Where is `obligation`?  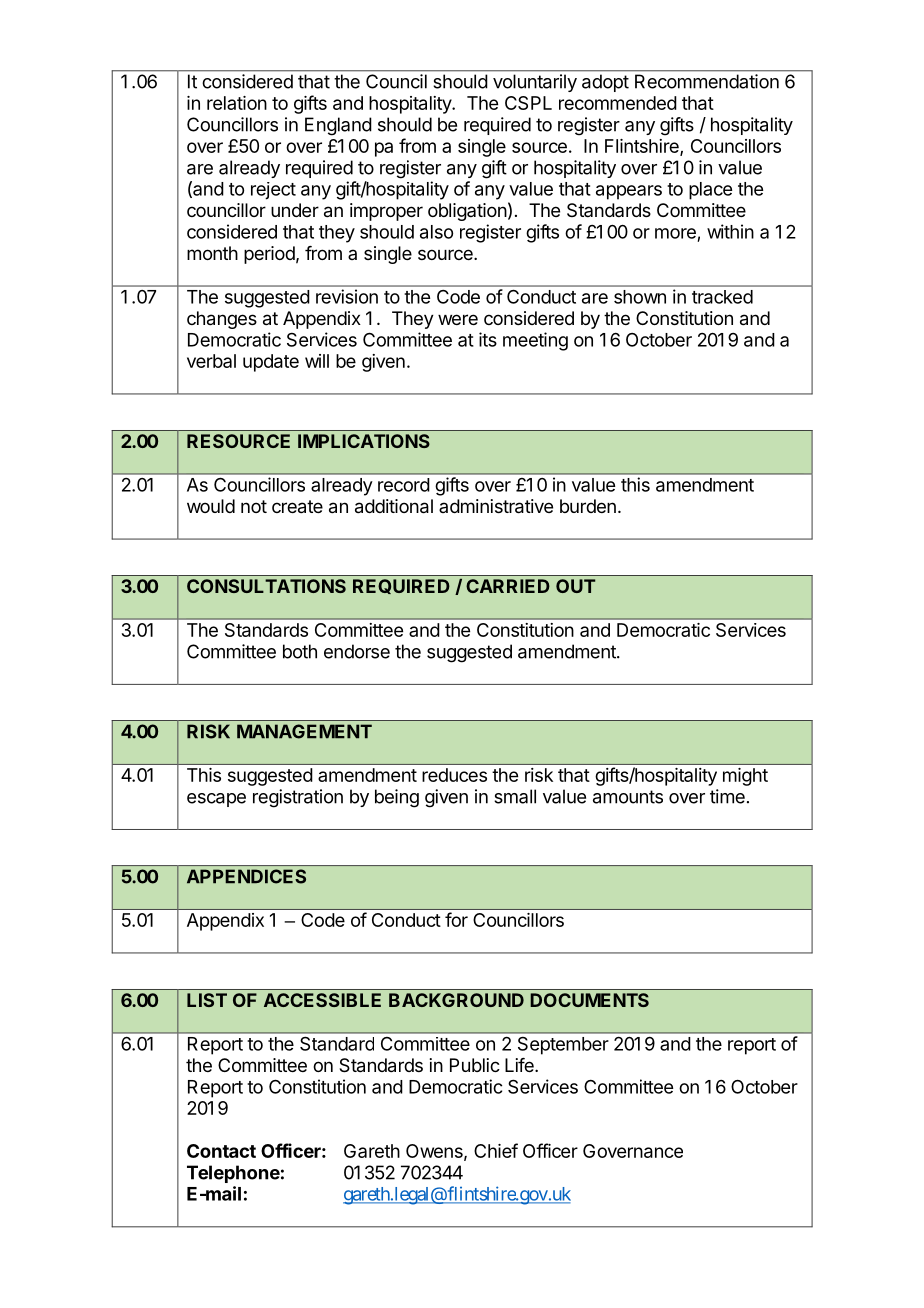 obligation is located at coordinates (467, 212).
